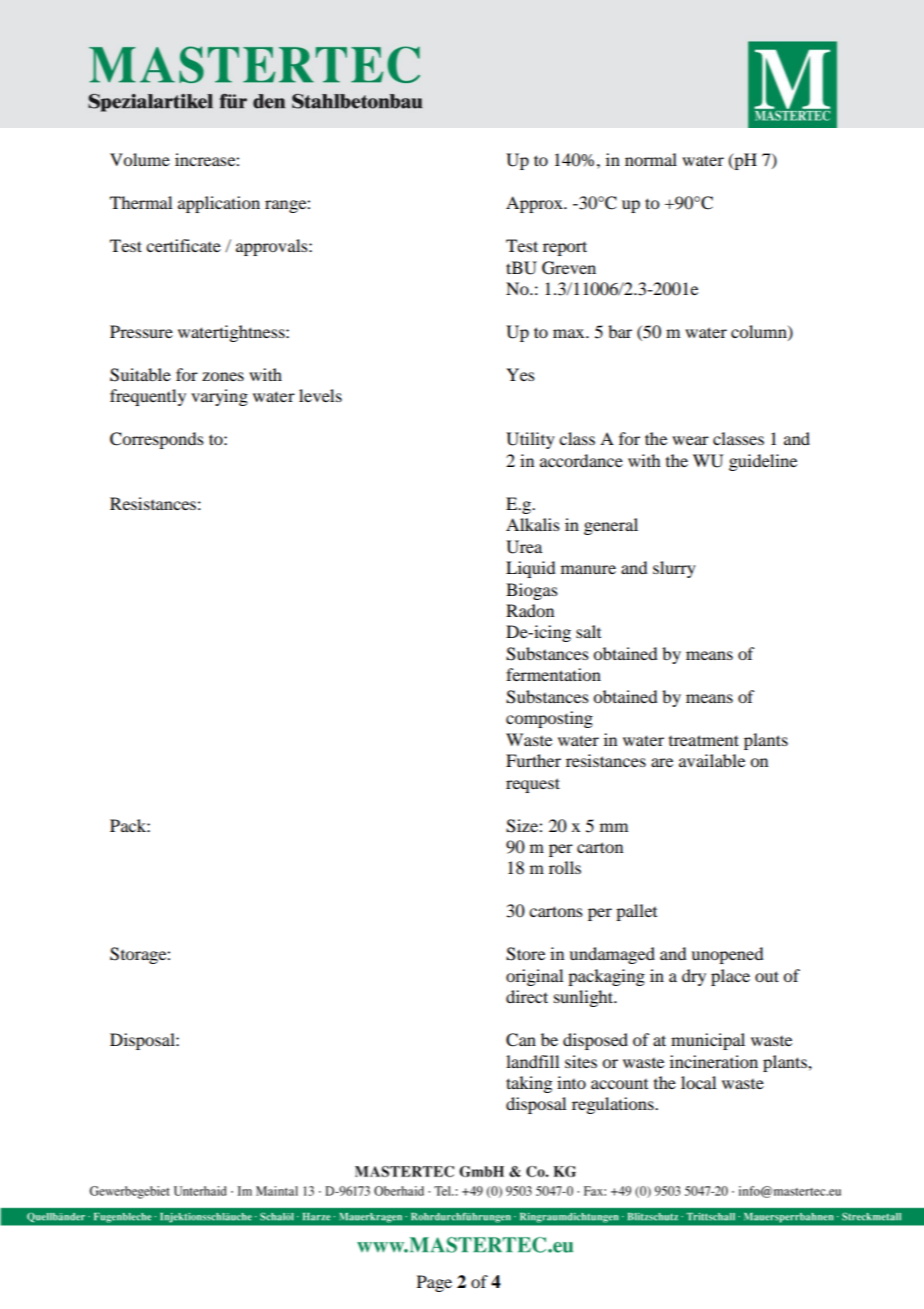  I want to click on taking, so click(529, 1084).
